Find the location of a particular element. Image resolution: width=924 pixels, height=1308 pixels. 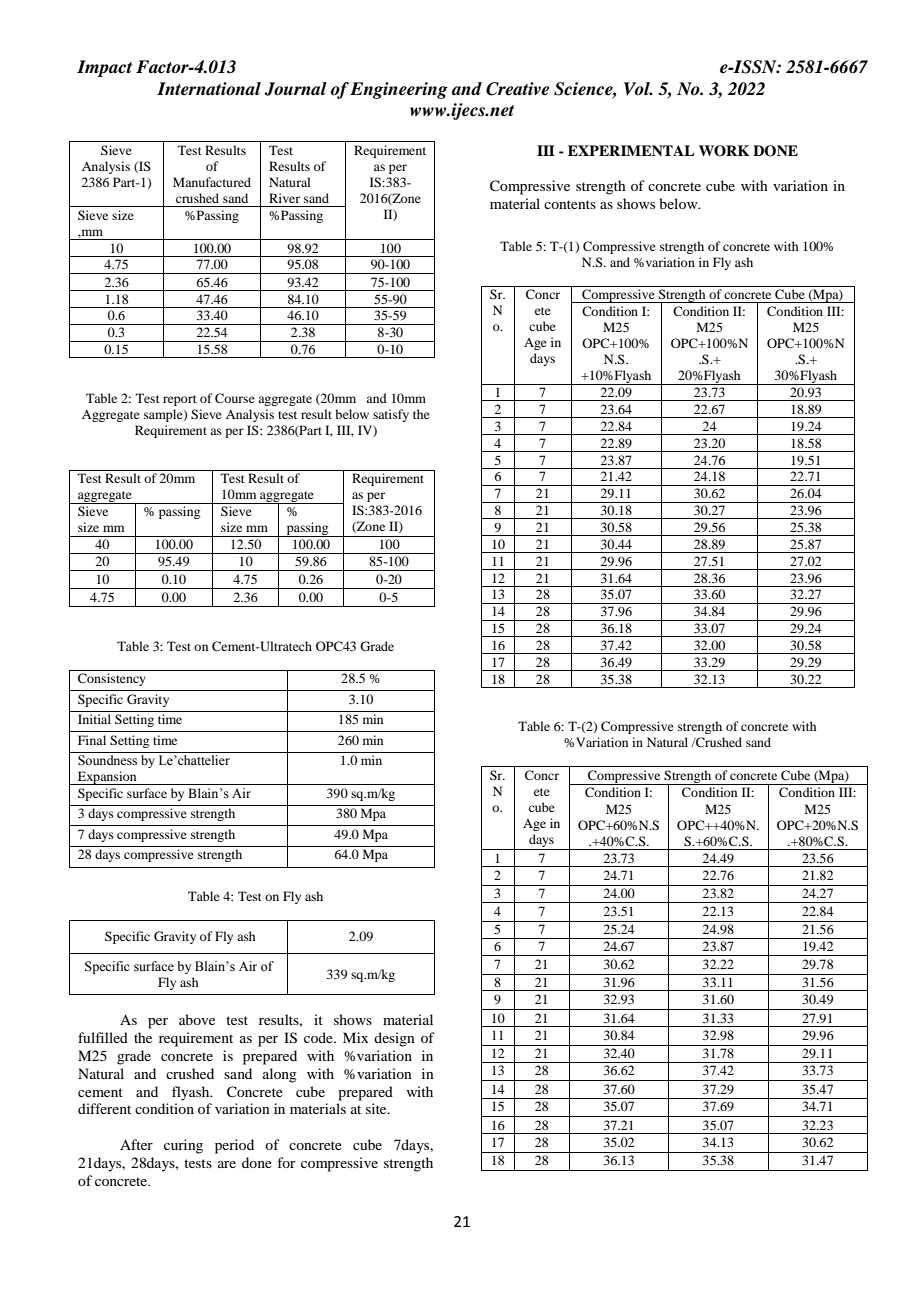

contents is located at coordinates (570, 204).
